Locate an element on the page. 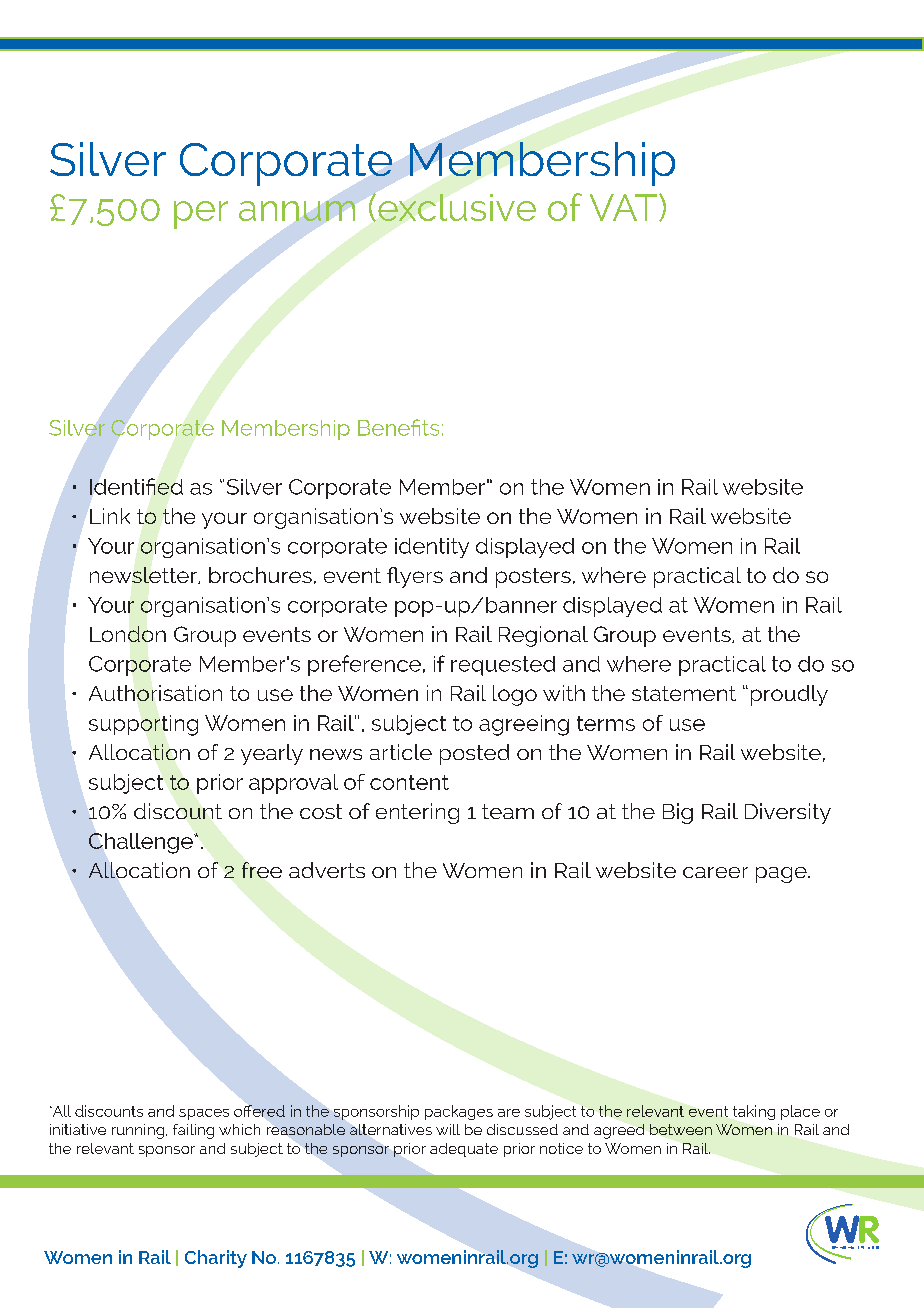  statement is located at coordinates (684, 693).
